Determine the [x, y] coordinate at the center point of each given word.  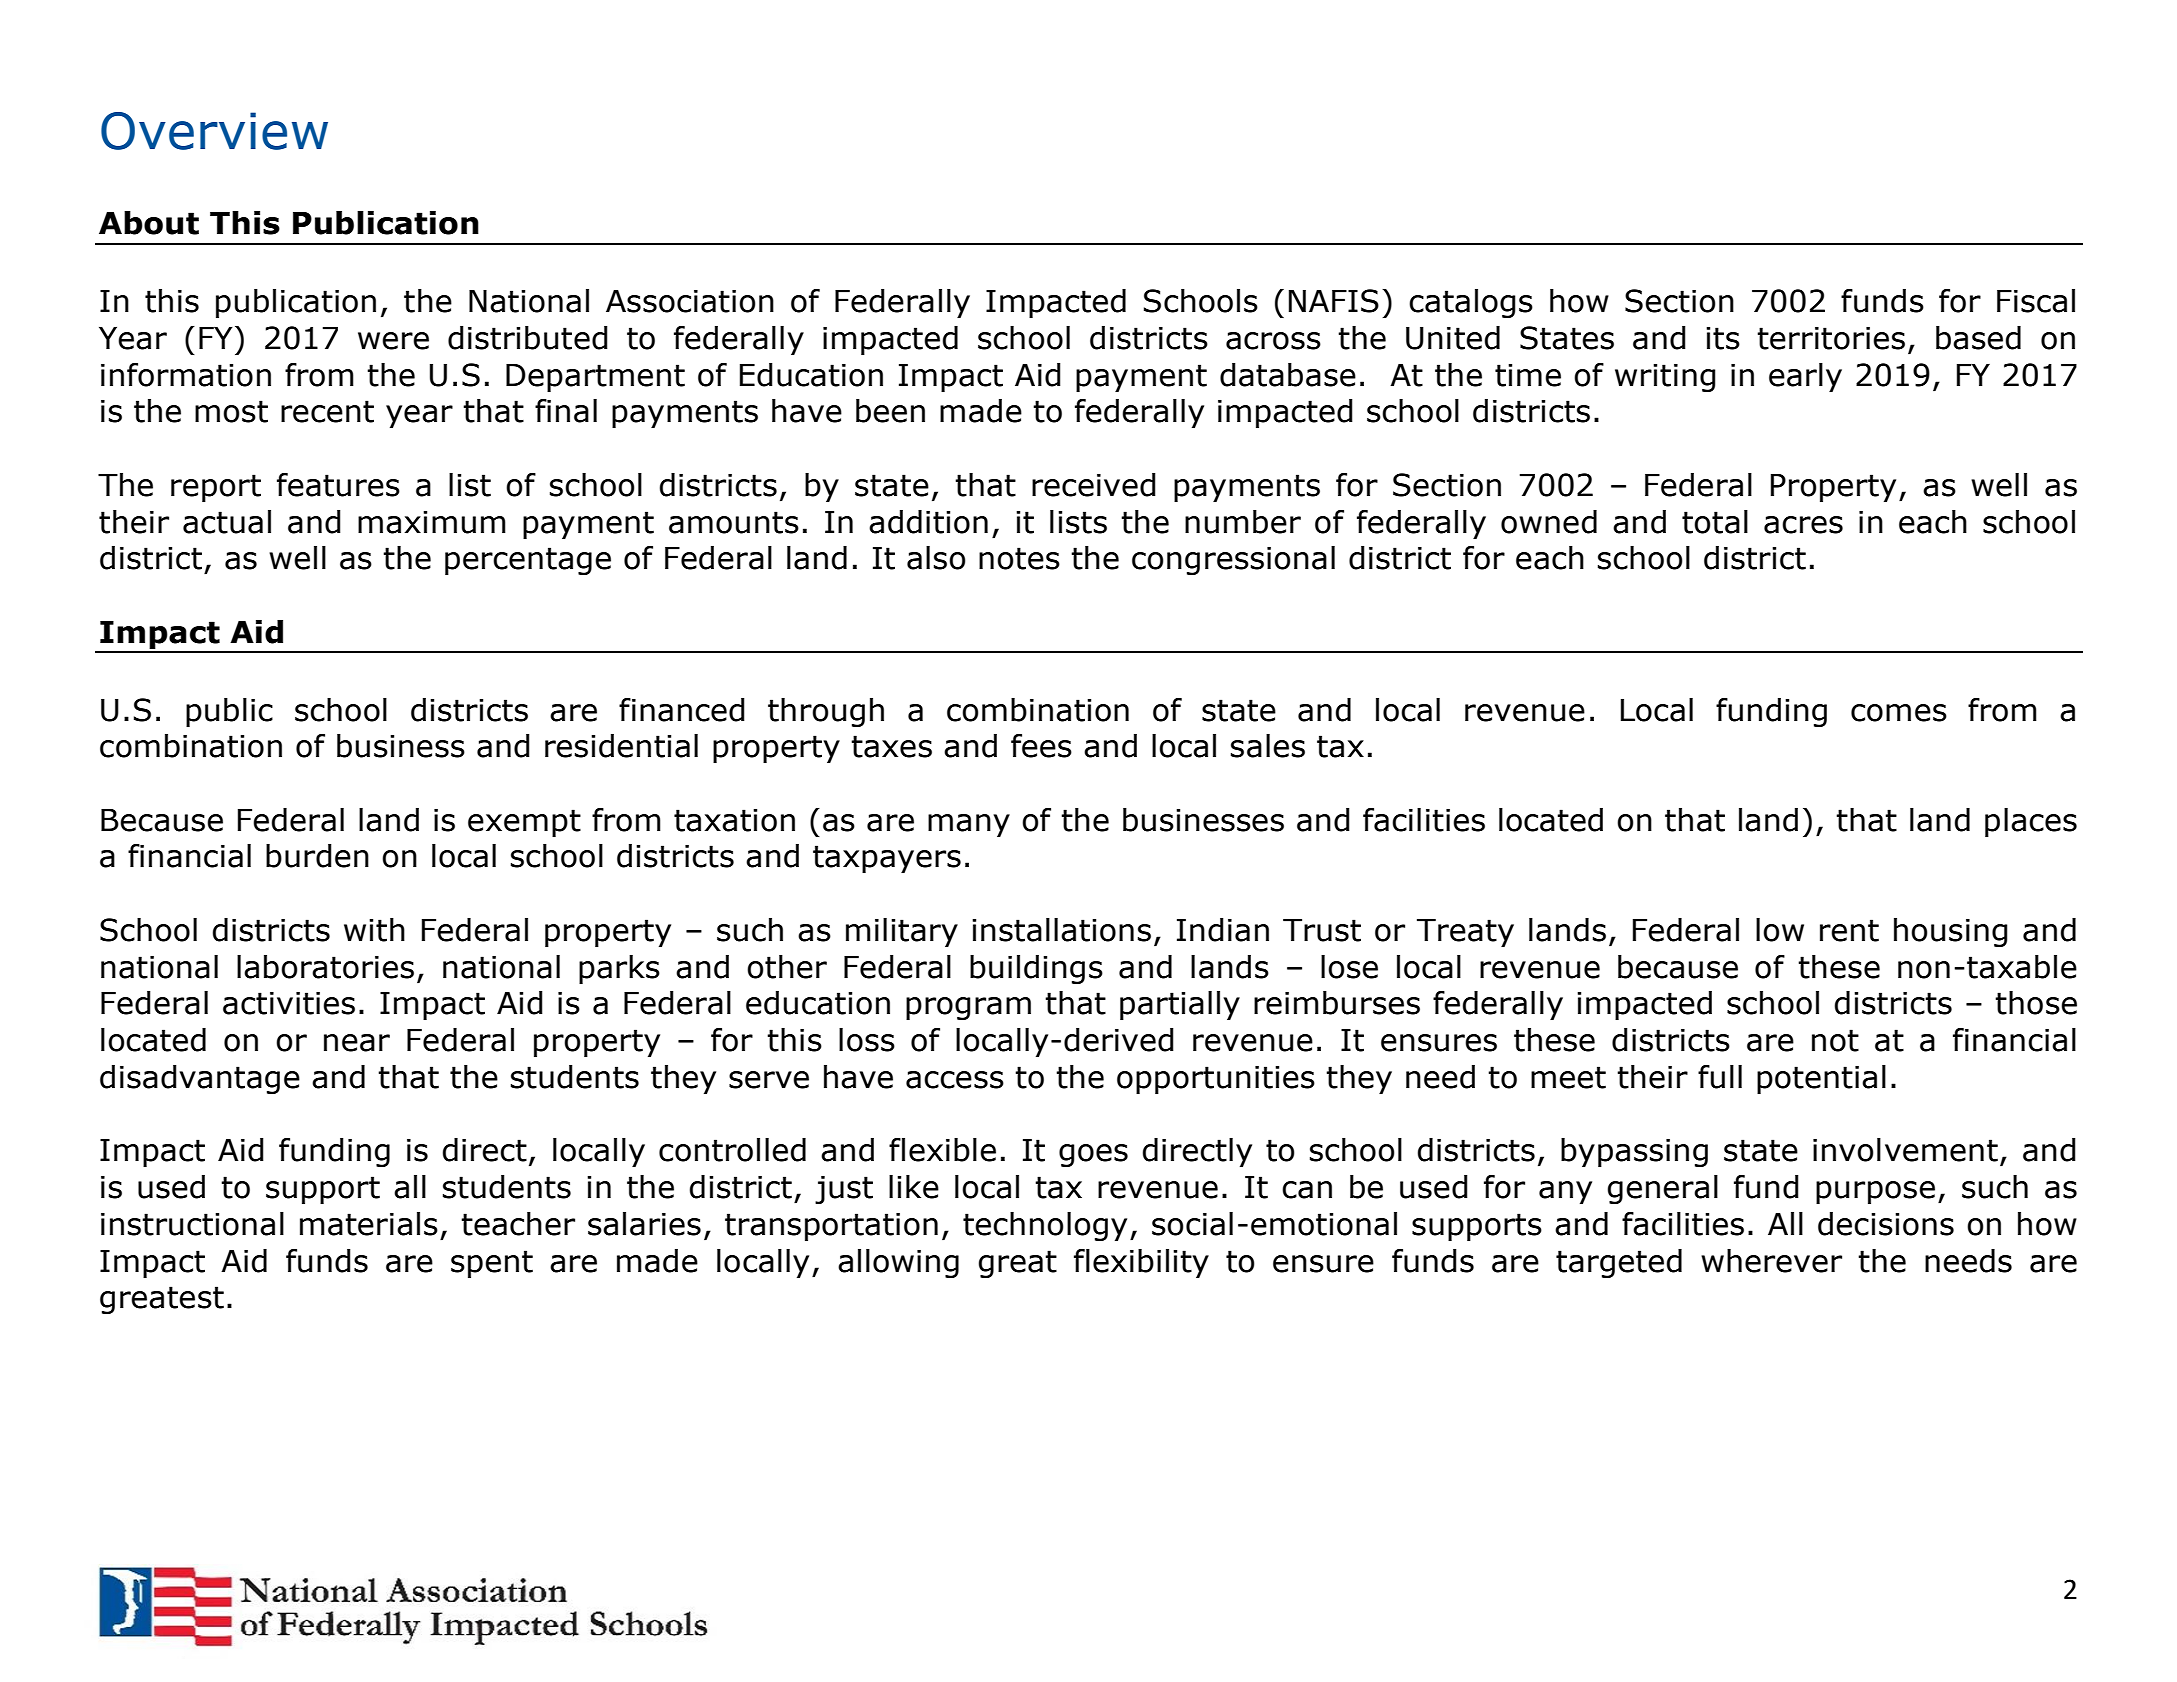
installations [1061, 930]
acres [1803, 525]
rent [1849, 930]
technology [1045, 1226]
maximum [432, 522]
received [1094, 485]
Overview [214, 131]
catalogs [1471, 303]
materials [369, 1224]
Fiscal [2036, 301]
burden [317, 856]
